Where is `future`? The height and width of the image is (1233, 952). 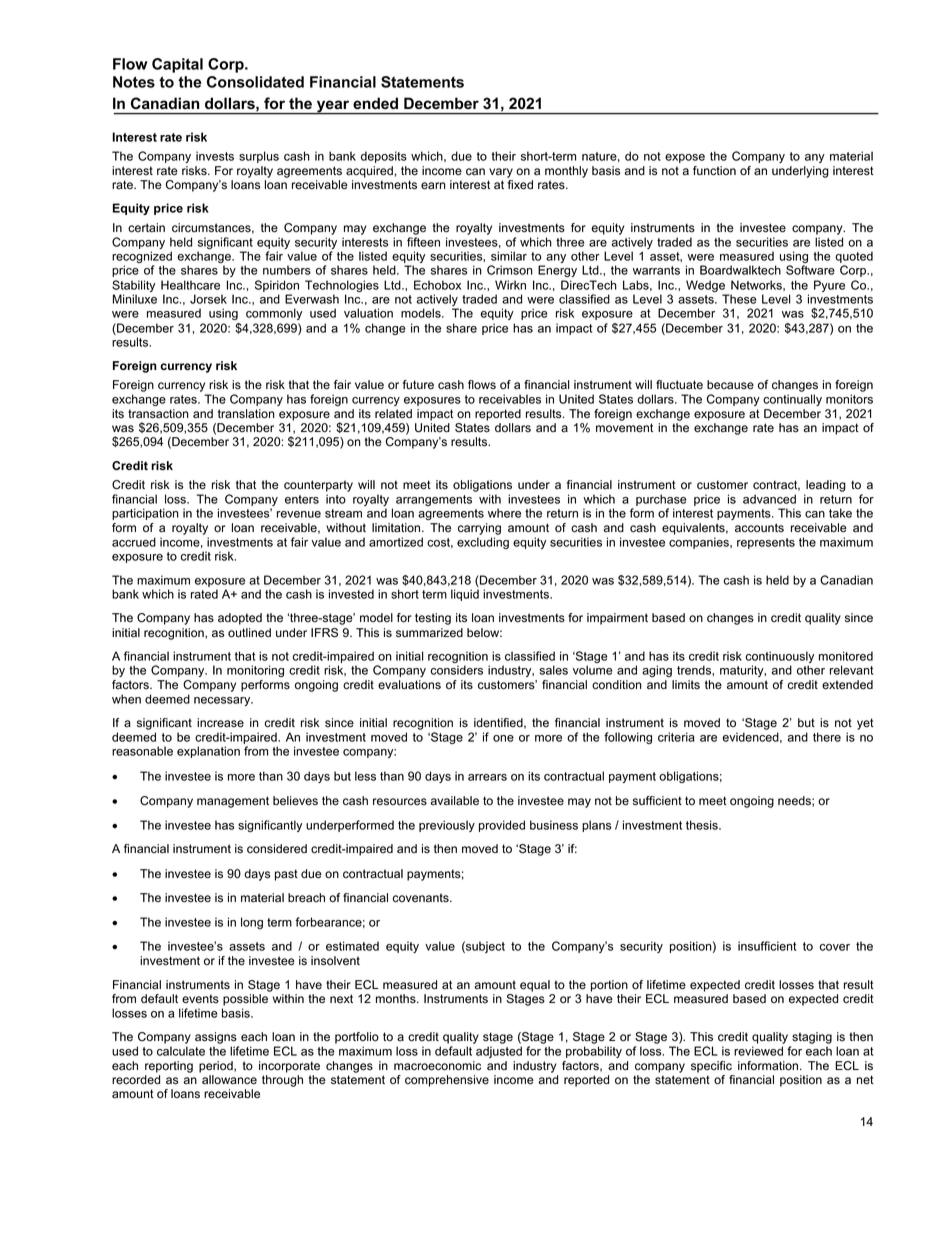 future is located at coordinates (418, 385).
